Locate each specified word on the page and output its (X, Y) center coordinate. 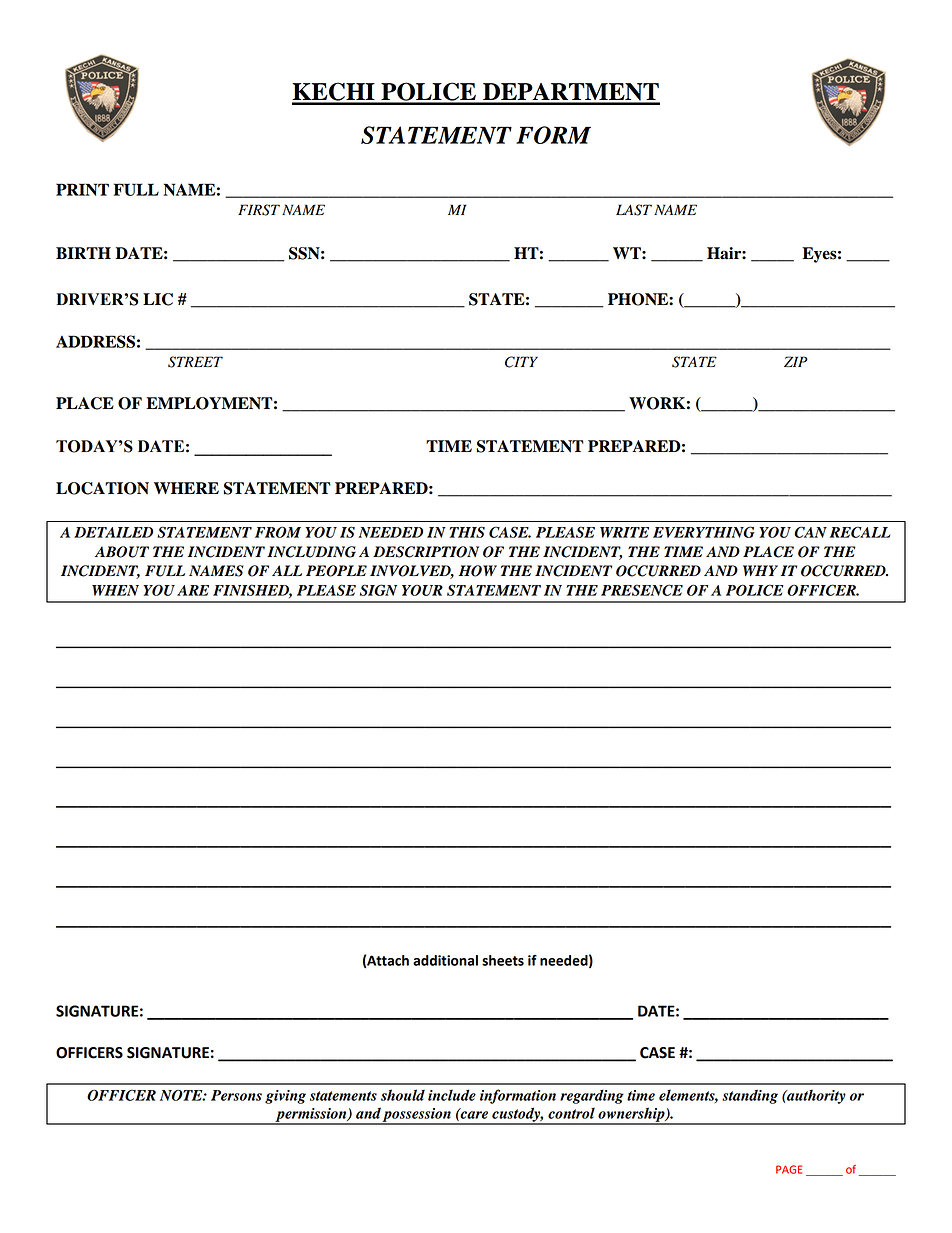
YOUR (422, 590)
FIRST (259, 210)
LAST (634, 210)
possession (417, 1116)
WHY (760, 570)
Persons (236, 1095)
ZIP (796, 361)
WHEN (115, 590)
